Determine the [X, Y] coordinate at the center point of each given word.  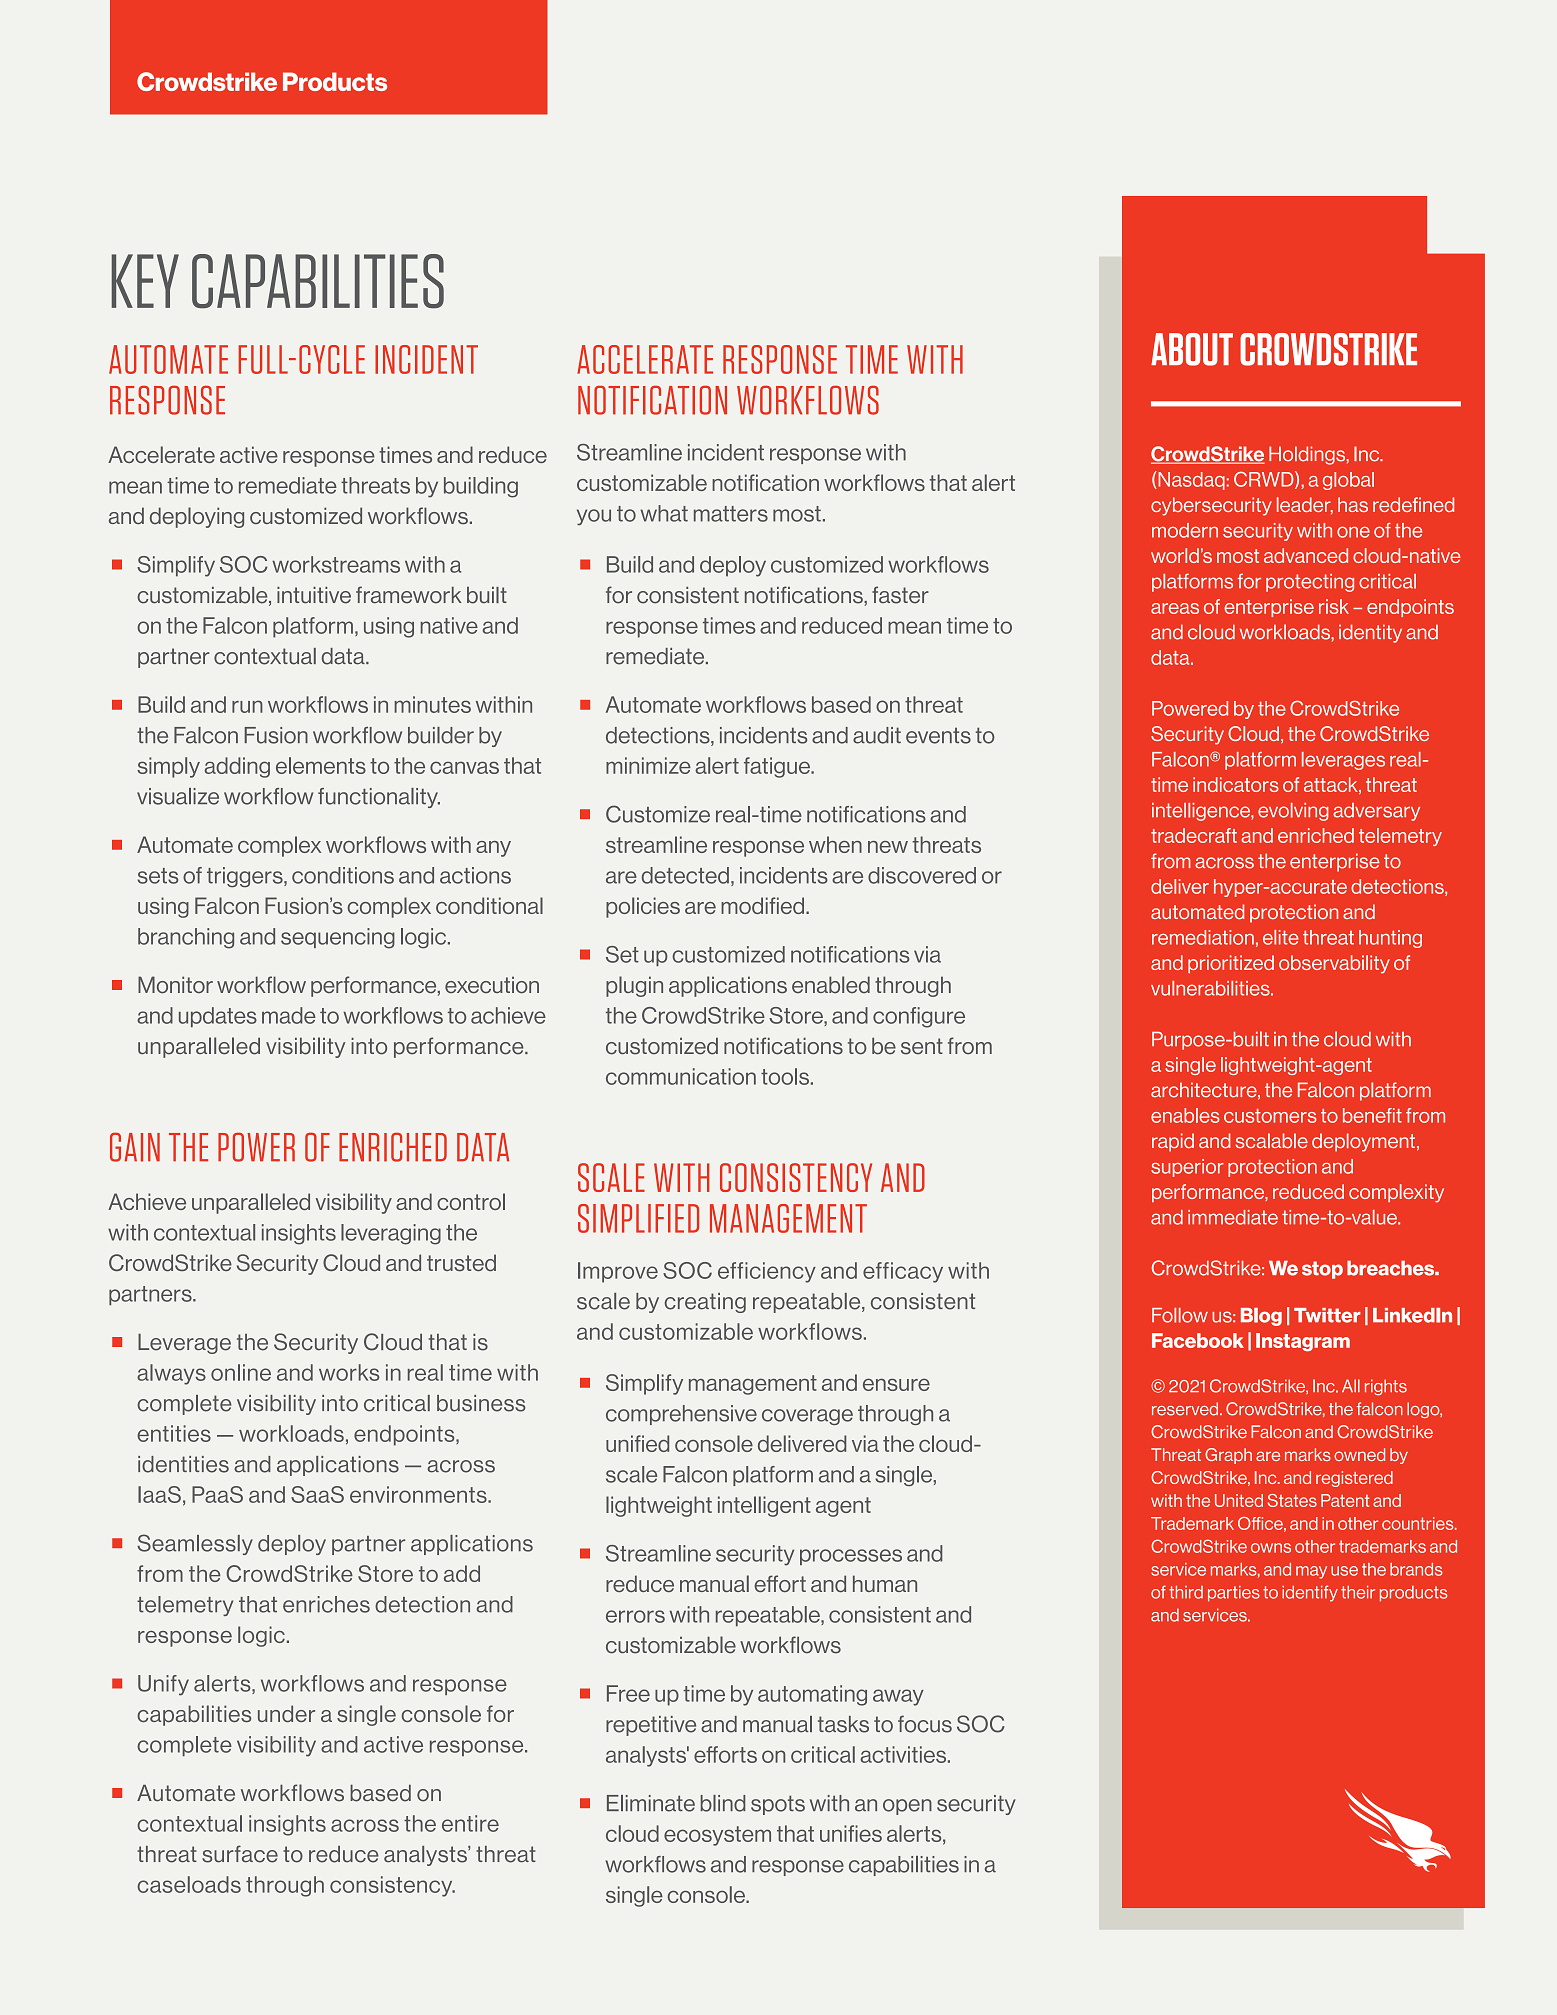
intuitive [314, 595]
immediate [1233, 1217]
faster [900, 595]
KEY [145, 281]
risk [1334, 606]
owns [1271, 1548]
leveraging [391, 1234]
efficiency [767, 1272]
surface [240, 1854]
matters [731, 514]
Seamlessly [195, 1544]
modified [764, 905]
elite [1281, 937]
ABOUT [1192, 349]
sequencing [338, 938]
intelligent [764, 1506]
